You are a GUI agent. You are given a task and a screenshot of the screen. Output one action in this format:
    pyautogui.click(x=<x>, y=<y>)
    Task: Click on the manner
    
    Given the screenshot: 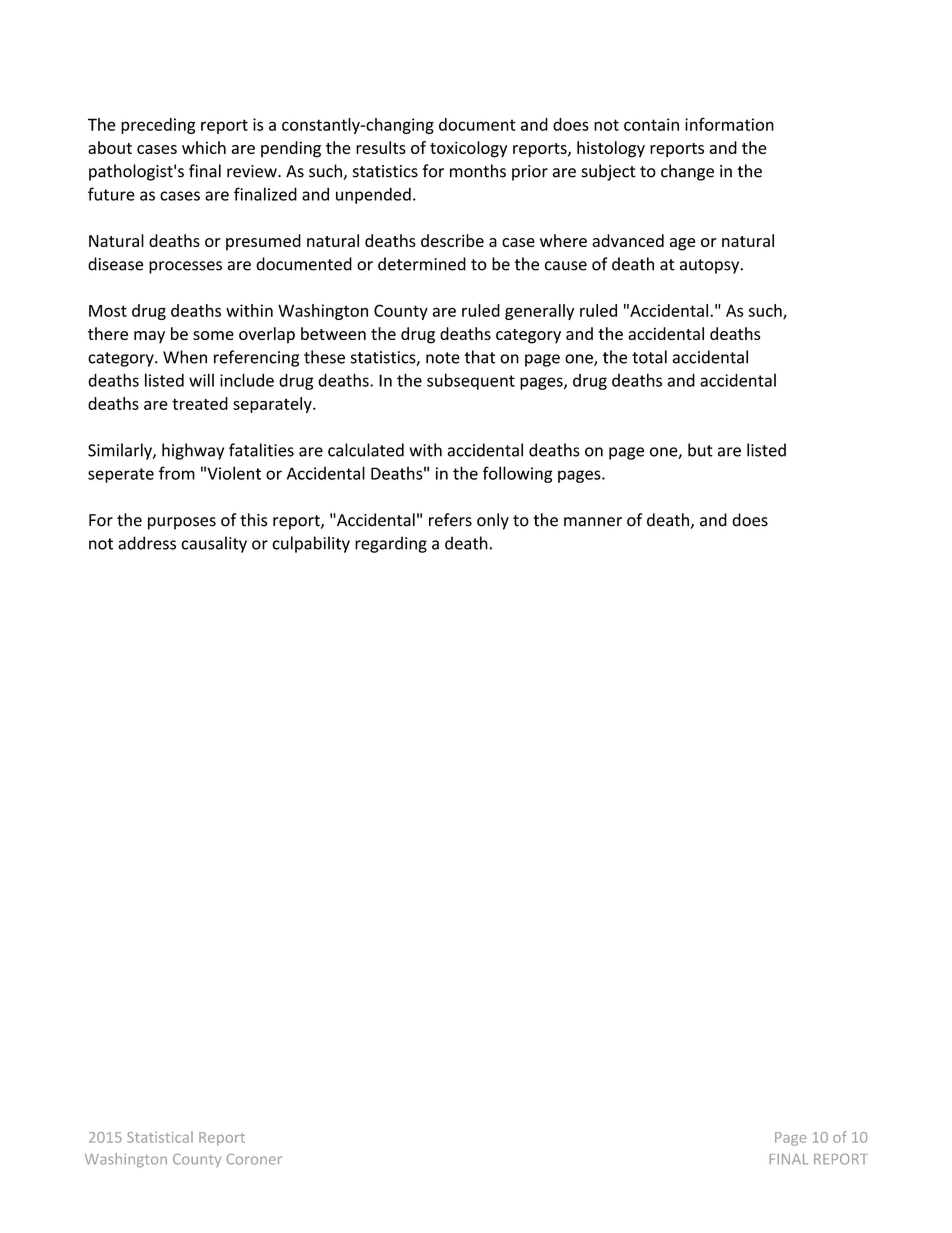 What is the action you would take?
    pyautogui.click(x=593, y=522)
